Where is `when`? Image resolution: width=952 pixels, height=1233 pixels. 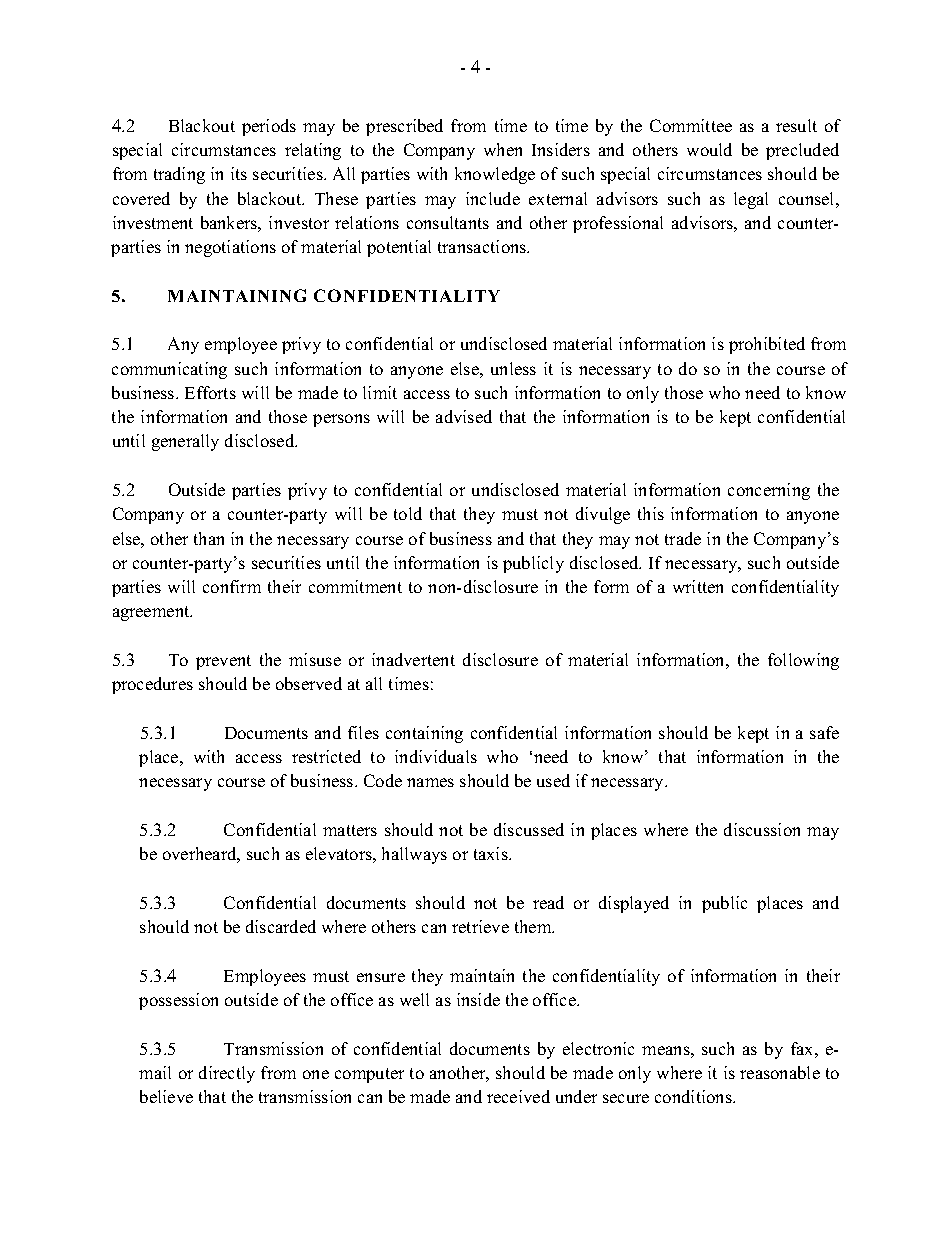
when is located at coordinates (503, 149).
